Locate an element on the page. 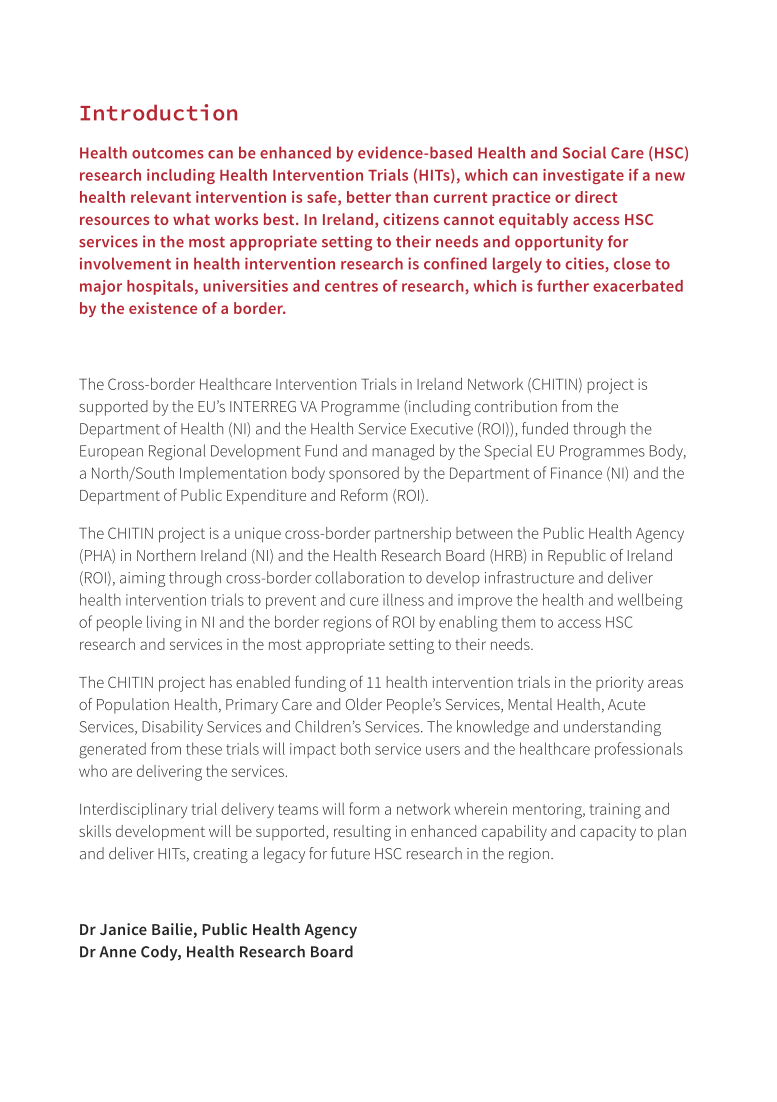 This page has height=1102, width=777. Janice is located at coordinates (123, 929).
